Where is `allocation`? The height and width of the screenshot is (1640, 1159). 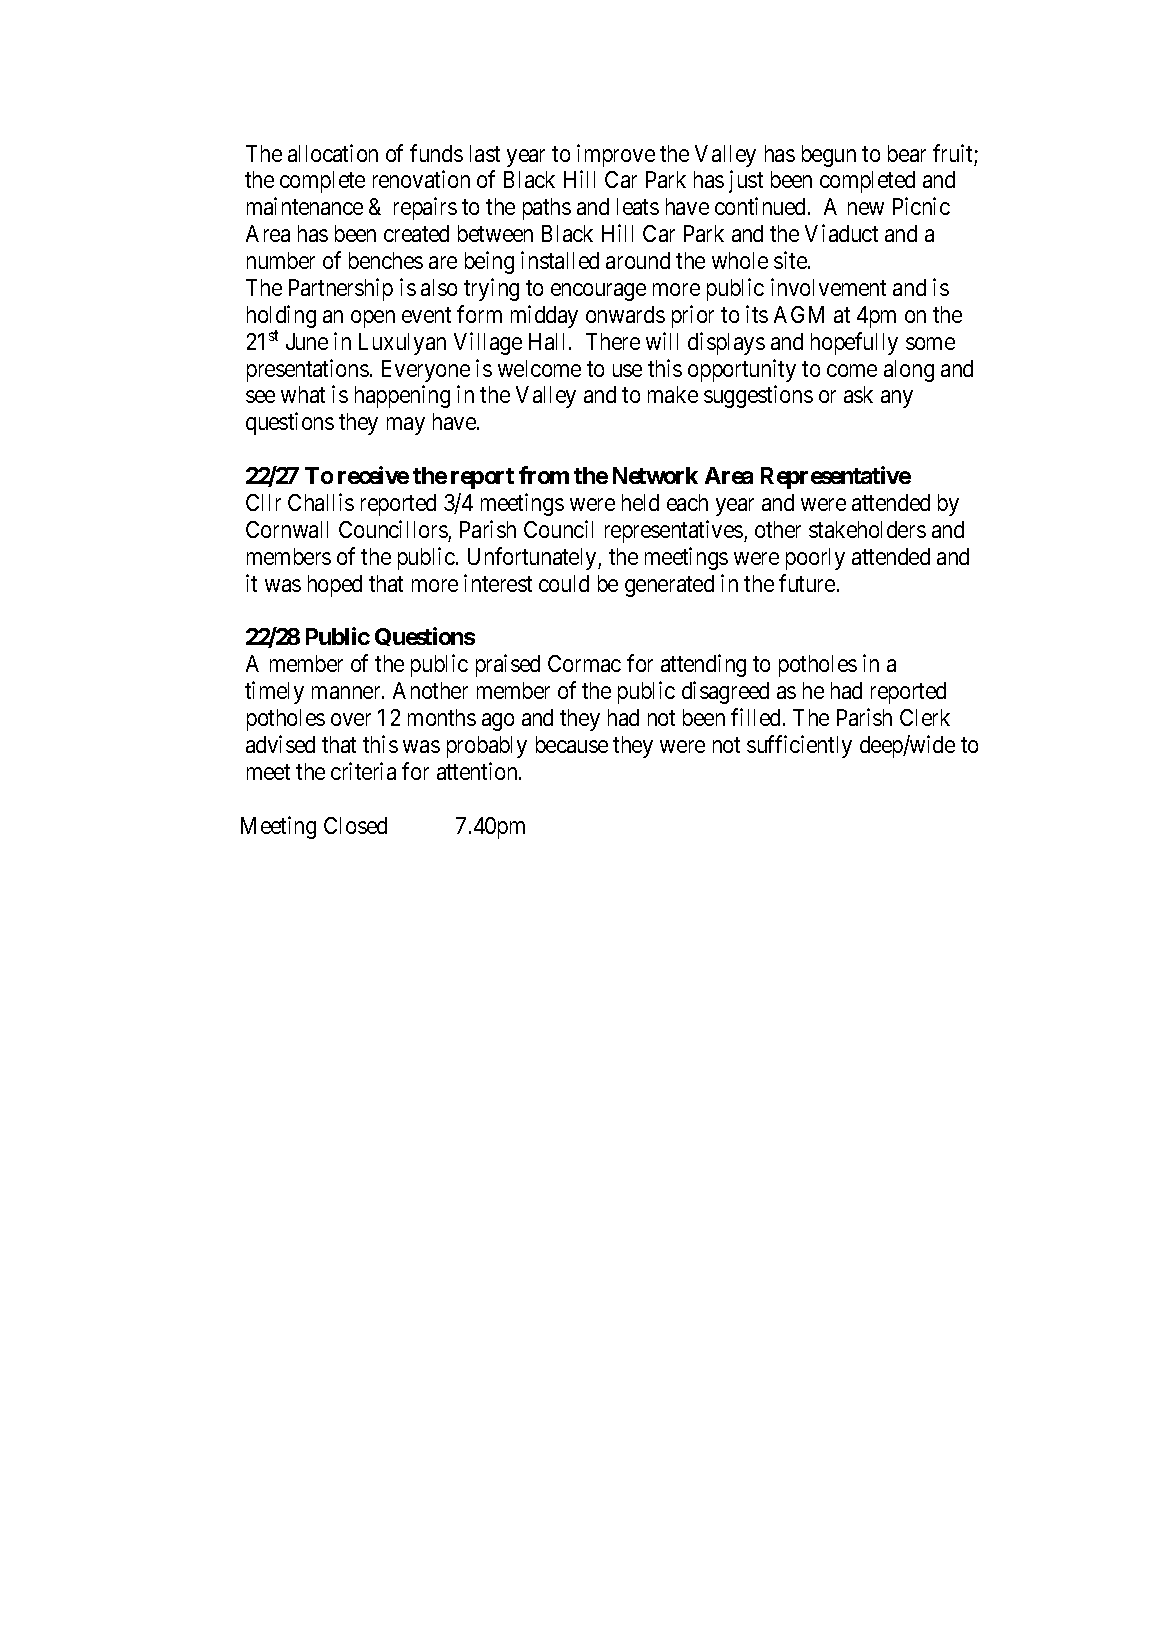 allocation is located at coordinates (333, 153).
